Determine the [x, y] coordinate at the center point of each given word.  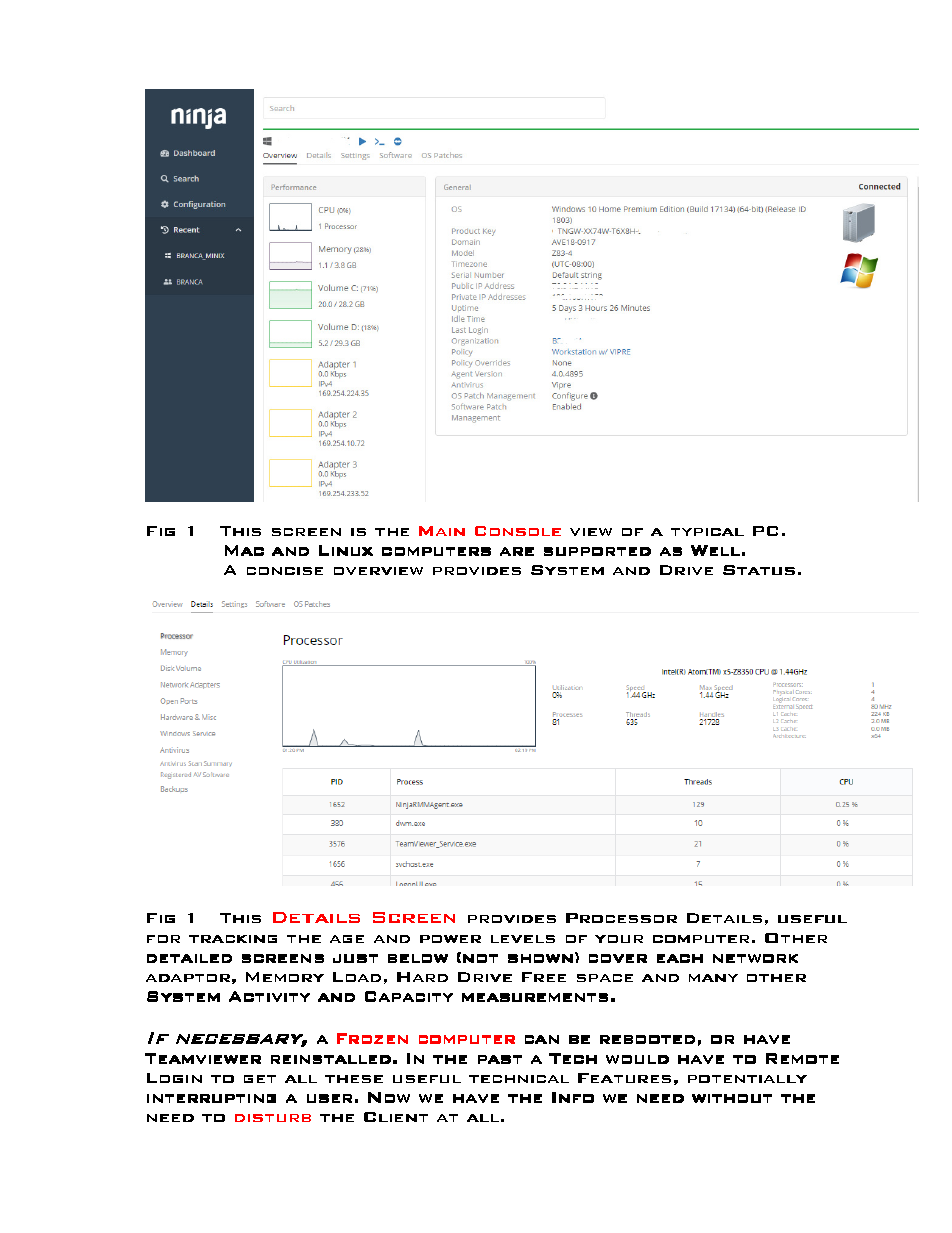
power [450, 939]
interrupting [211, 1098]
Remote [802, 1058]
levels [523, 939]
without [732, 1098]
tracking [233, 939]
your [619, 939]
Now [389, 1097]
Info [573, 1097]
